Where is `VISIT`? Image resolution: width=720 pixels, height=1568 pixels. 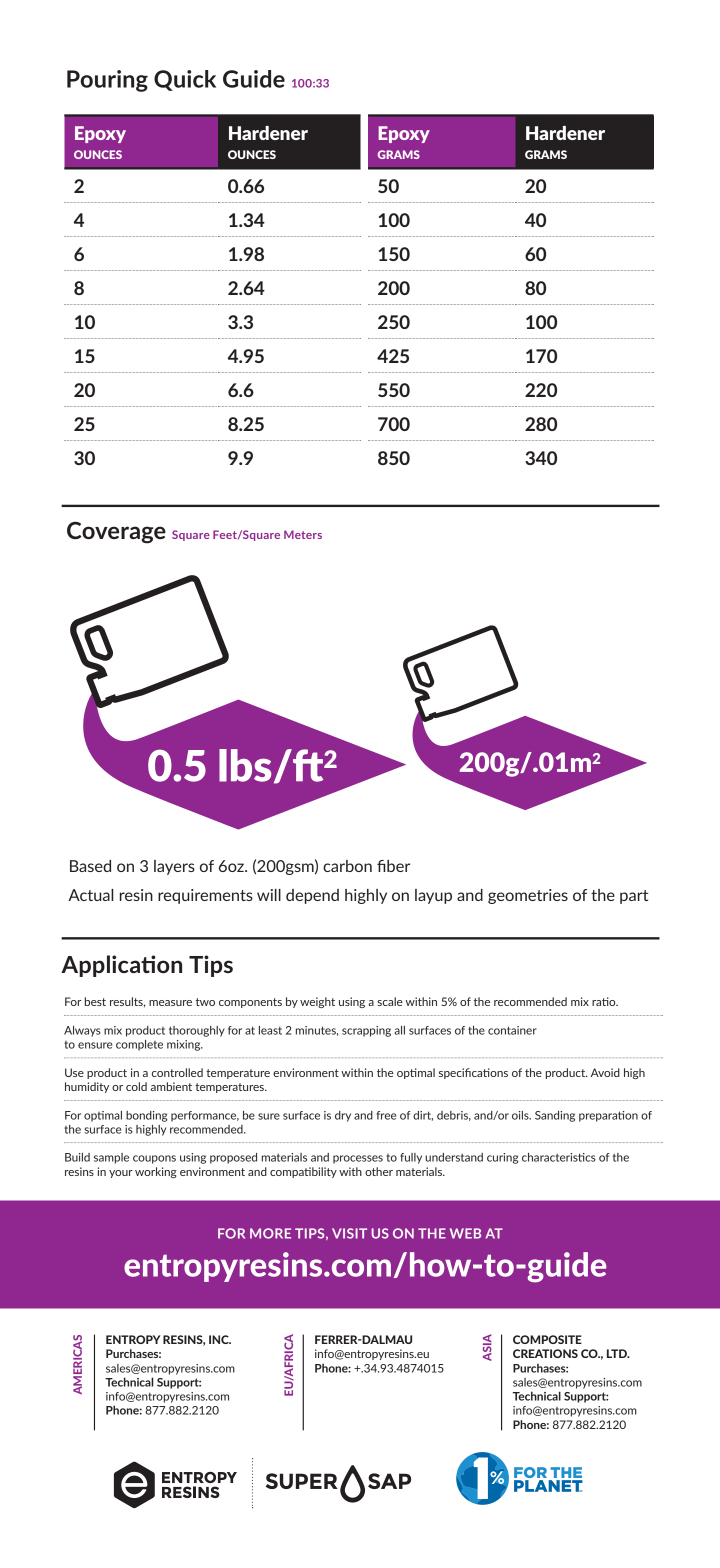
VISIT is located at coordinates (349, 1233).
